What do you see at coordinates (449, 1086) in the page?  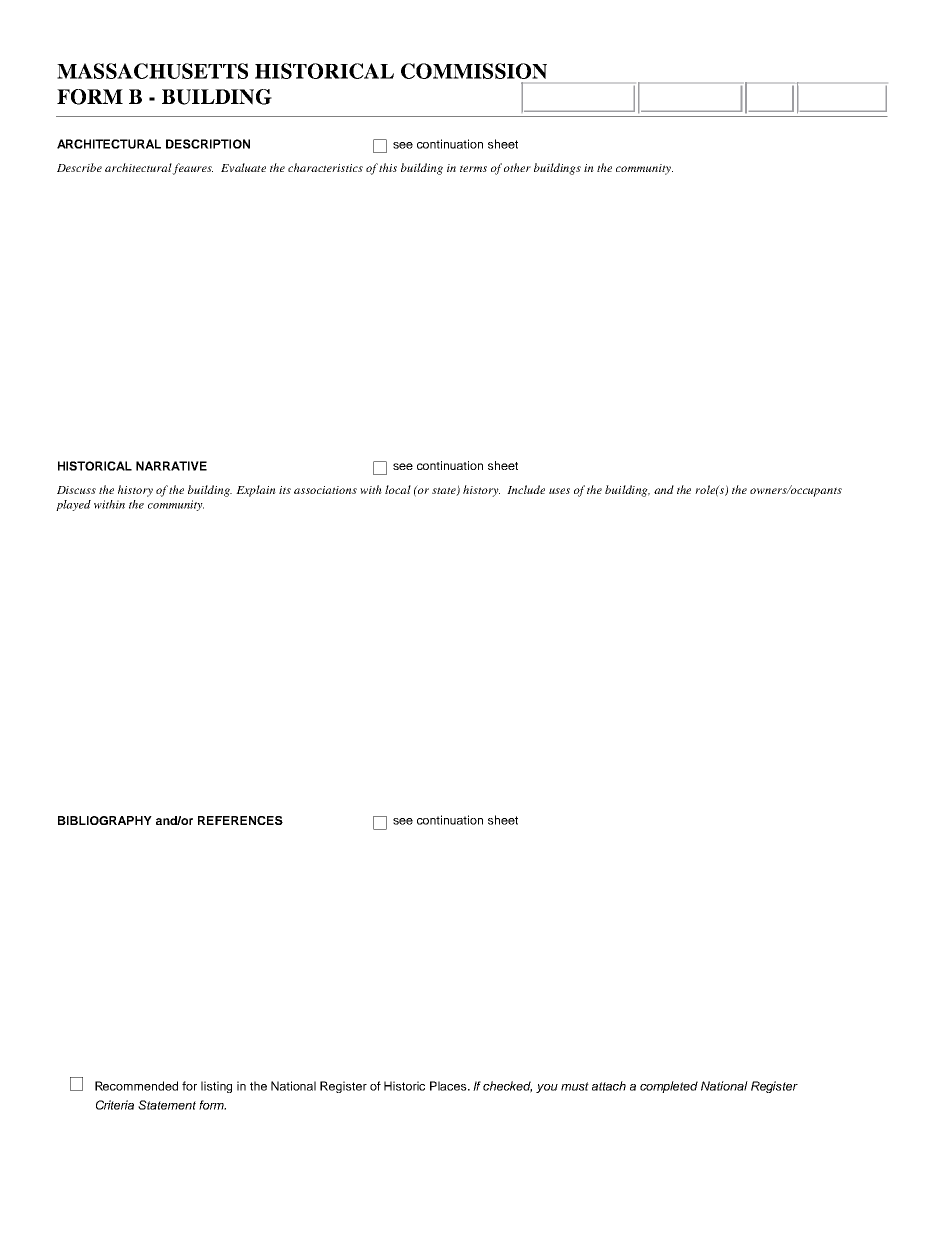 I see `Places` at bounding box center [449, 1086].
